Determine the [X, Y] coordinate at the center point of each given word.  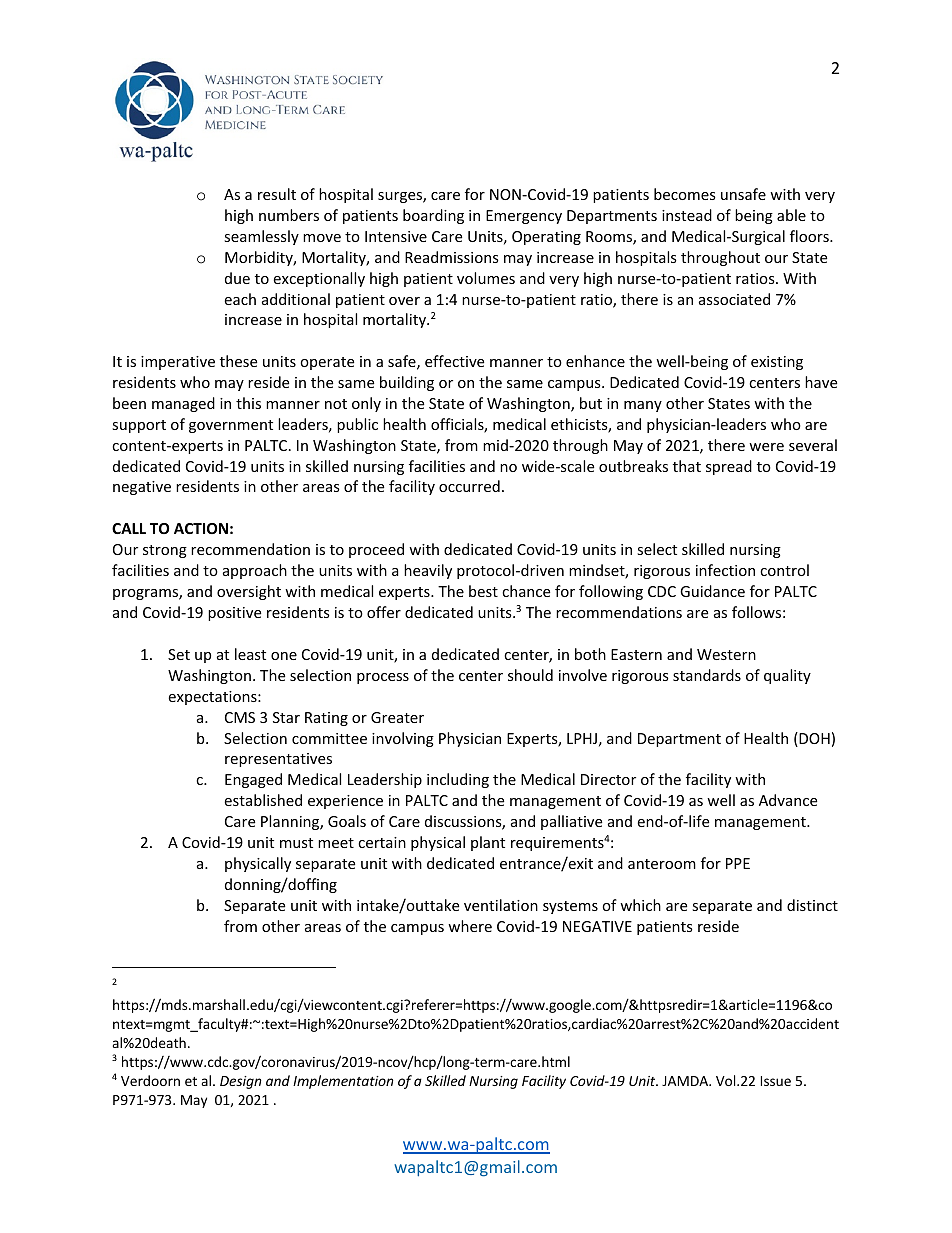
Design [241, 1082]
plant [488, 843]
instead [687, 215]
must [296, 843]
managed [183, 404]
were [766, 447]
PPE [738, 863]
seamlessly [261, 237]
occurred [469, 486]
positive [234, 614]
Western [726, 654]
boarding [433, 216]
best [483, 591]
